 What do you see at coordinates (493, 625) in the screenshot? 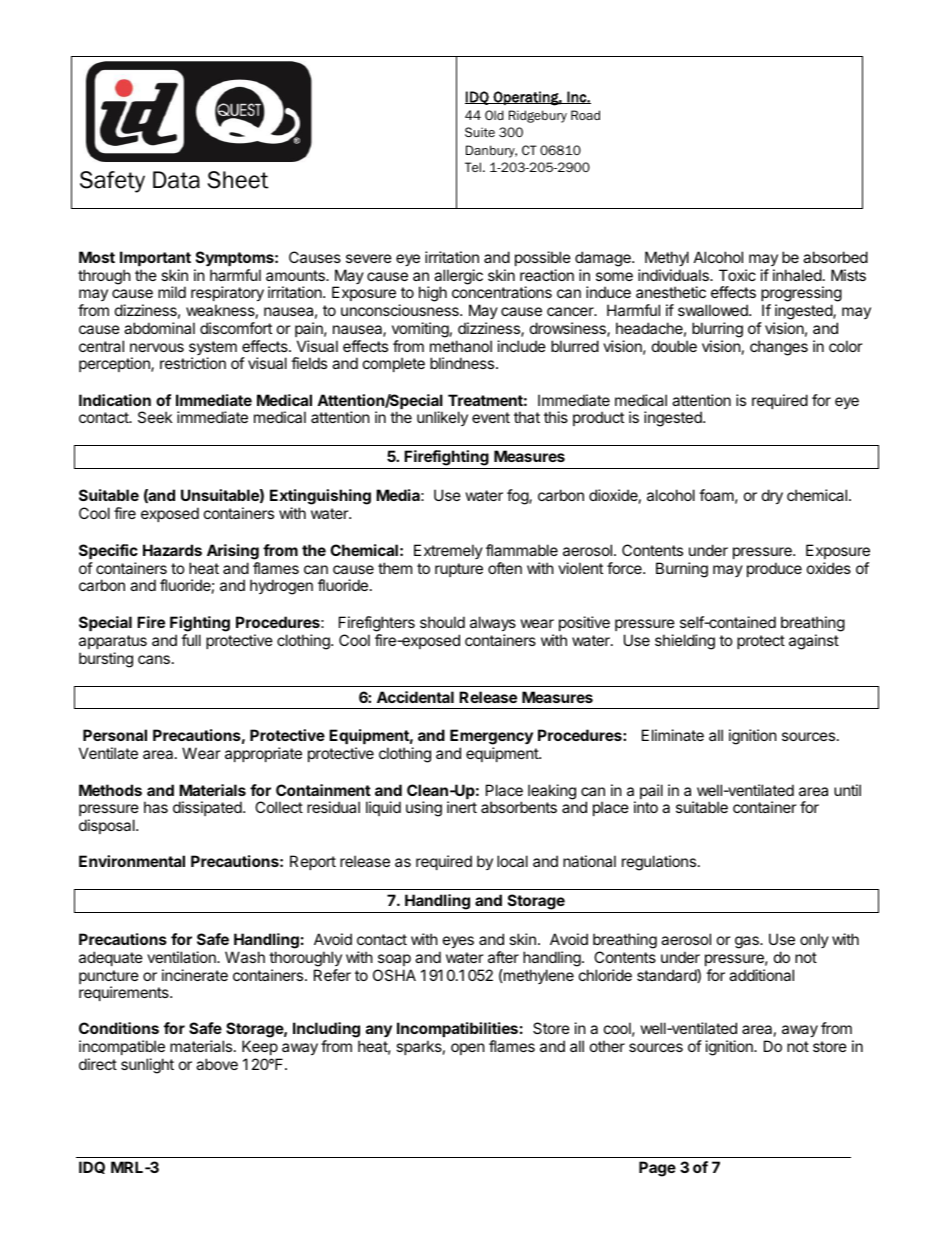
I see `always` at bounding box center [493, 625].
